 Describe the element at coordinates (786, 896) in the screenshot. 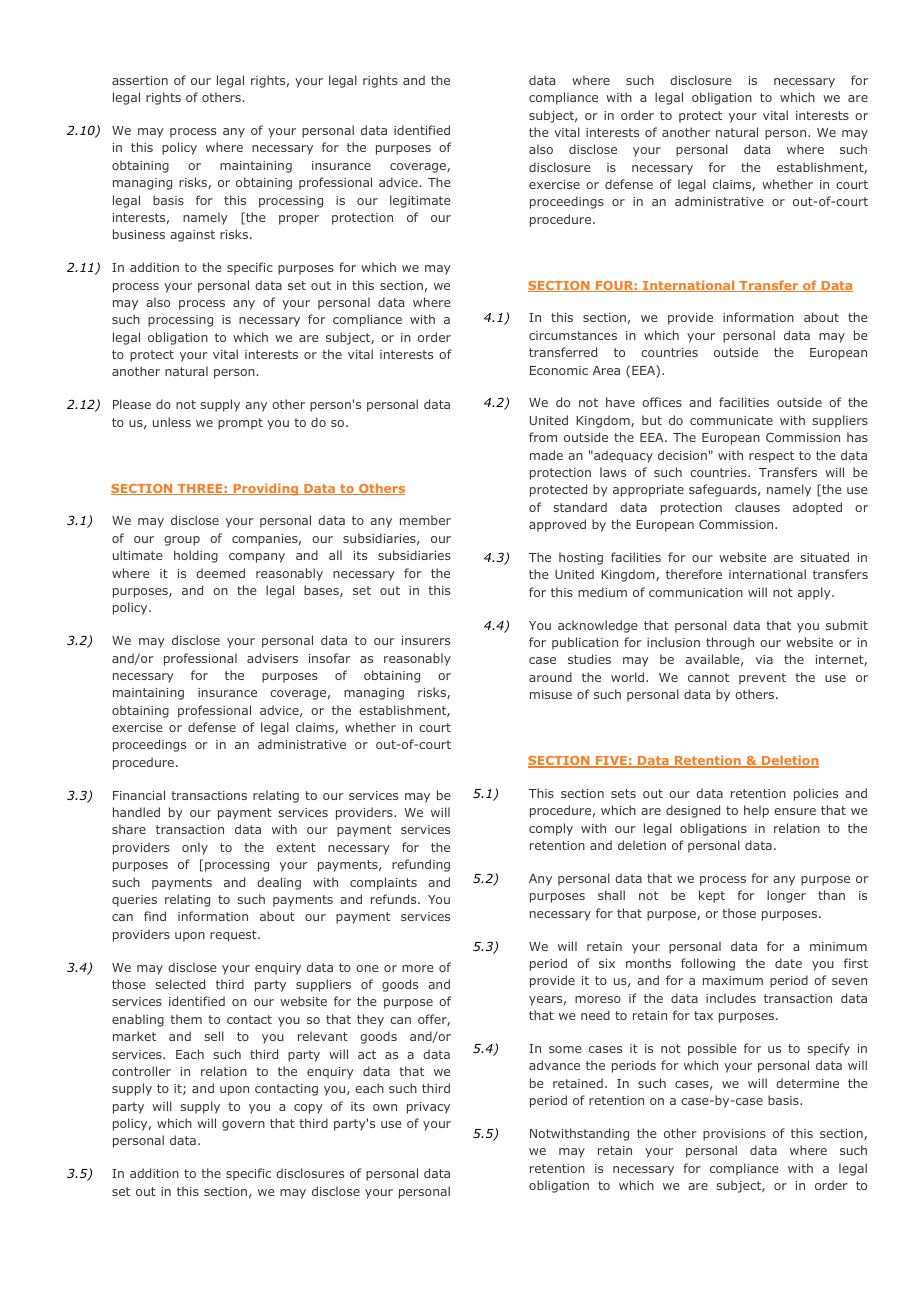

I see `longer` at that location.
